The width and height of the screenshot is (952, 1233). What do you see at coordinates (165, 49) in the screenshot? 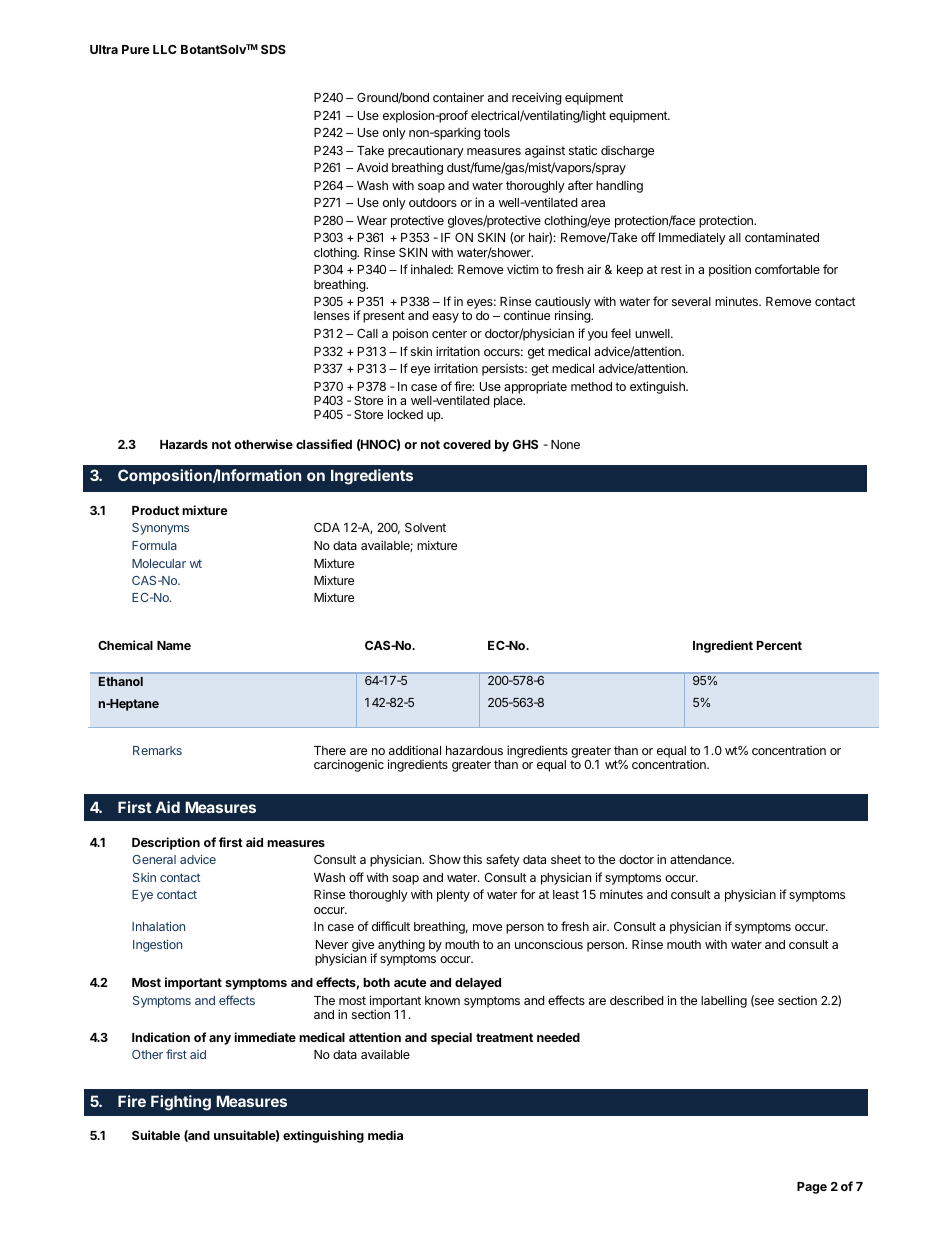
I see `LLC` at bounding box center [165, 49].
